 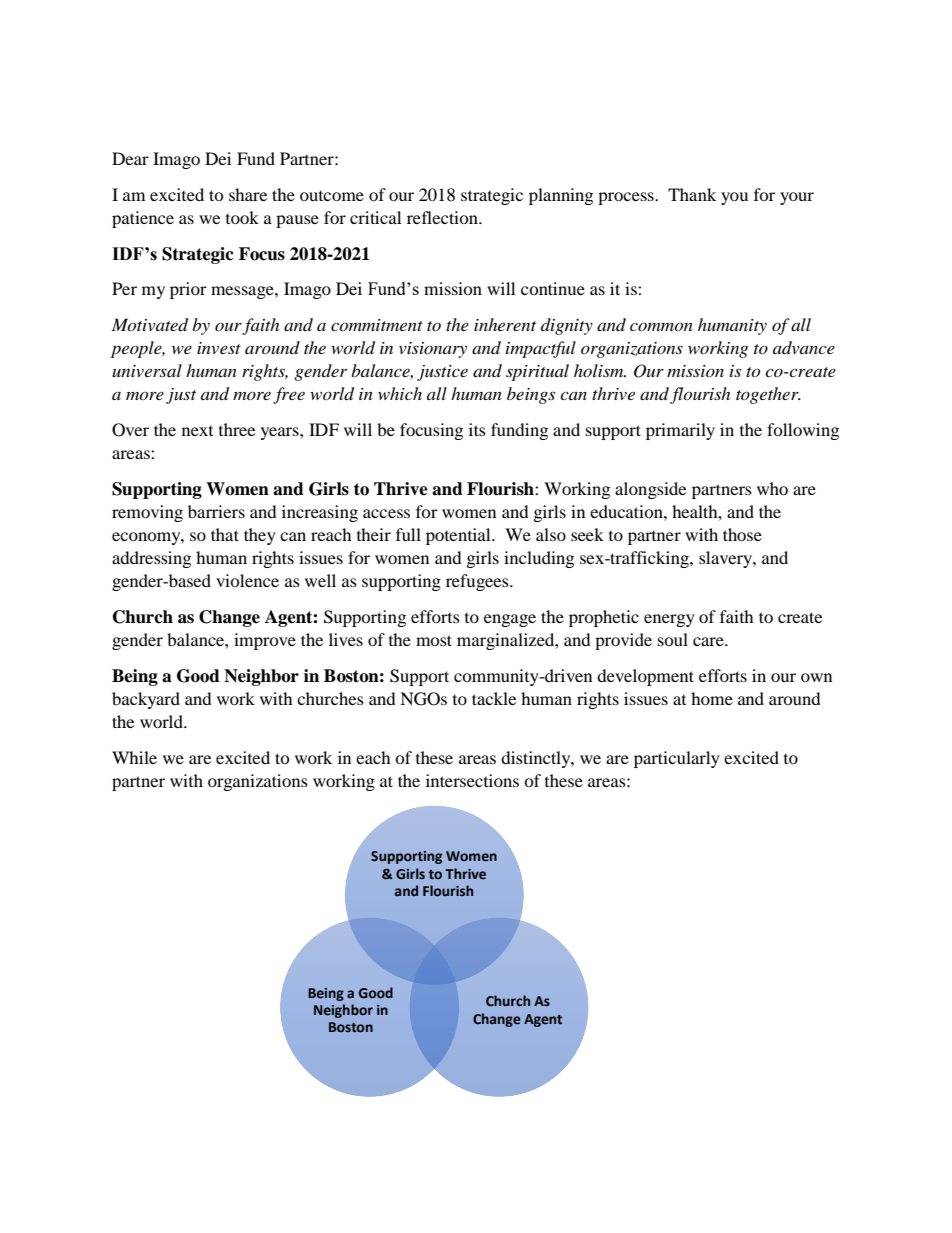 What do you see at coordinates (510, 620) in the screenshot?
I see `engage` at bounding box center [510, 620].
